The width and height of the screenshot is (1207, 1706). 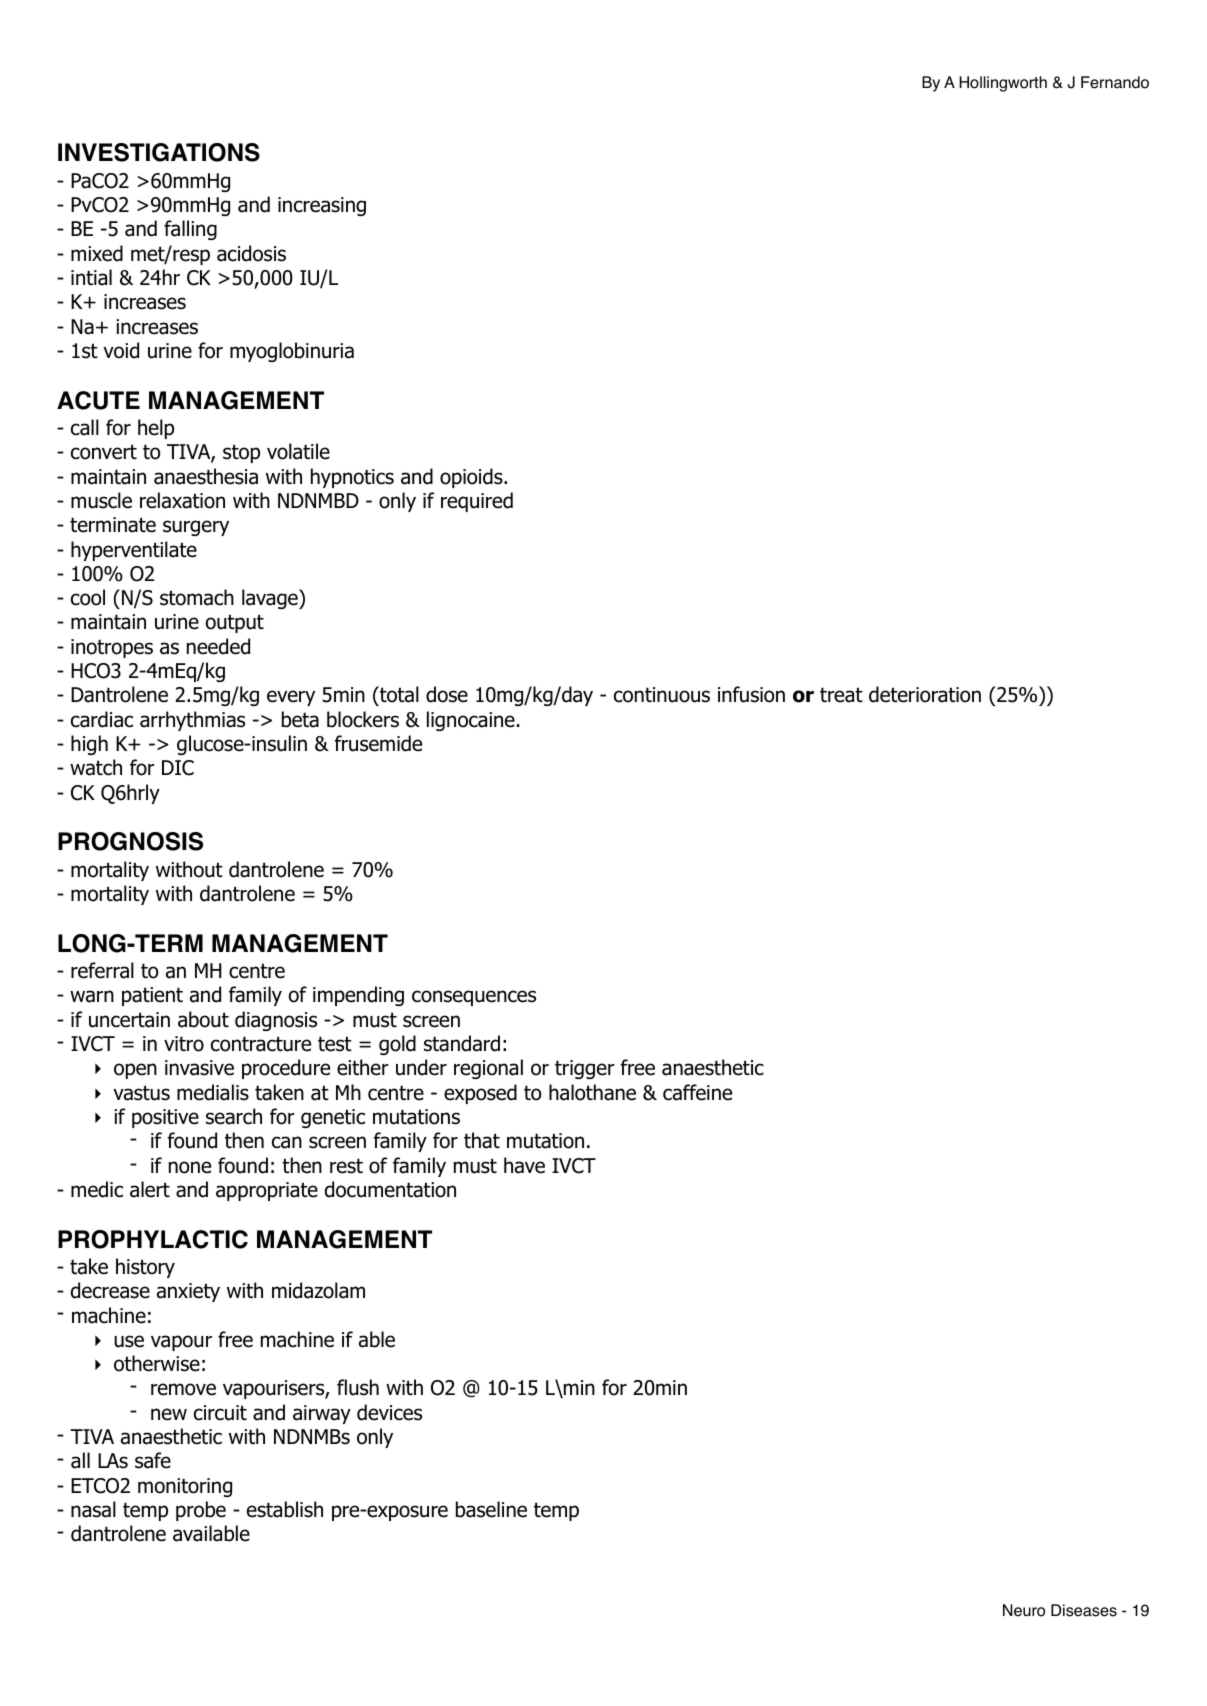 I want to click on lignocaine, so click(x=471, y=721).
